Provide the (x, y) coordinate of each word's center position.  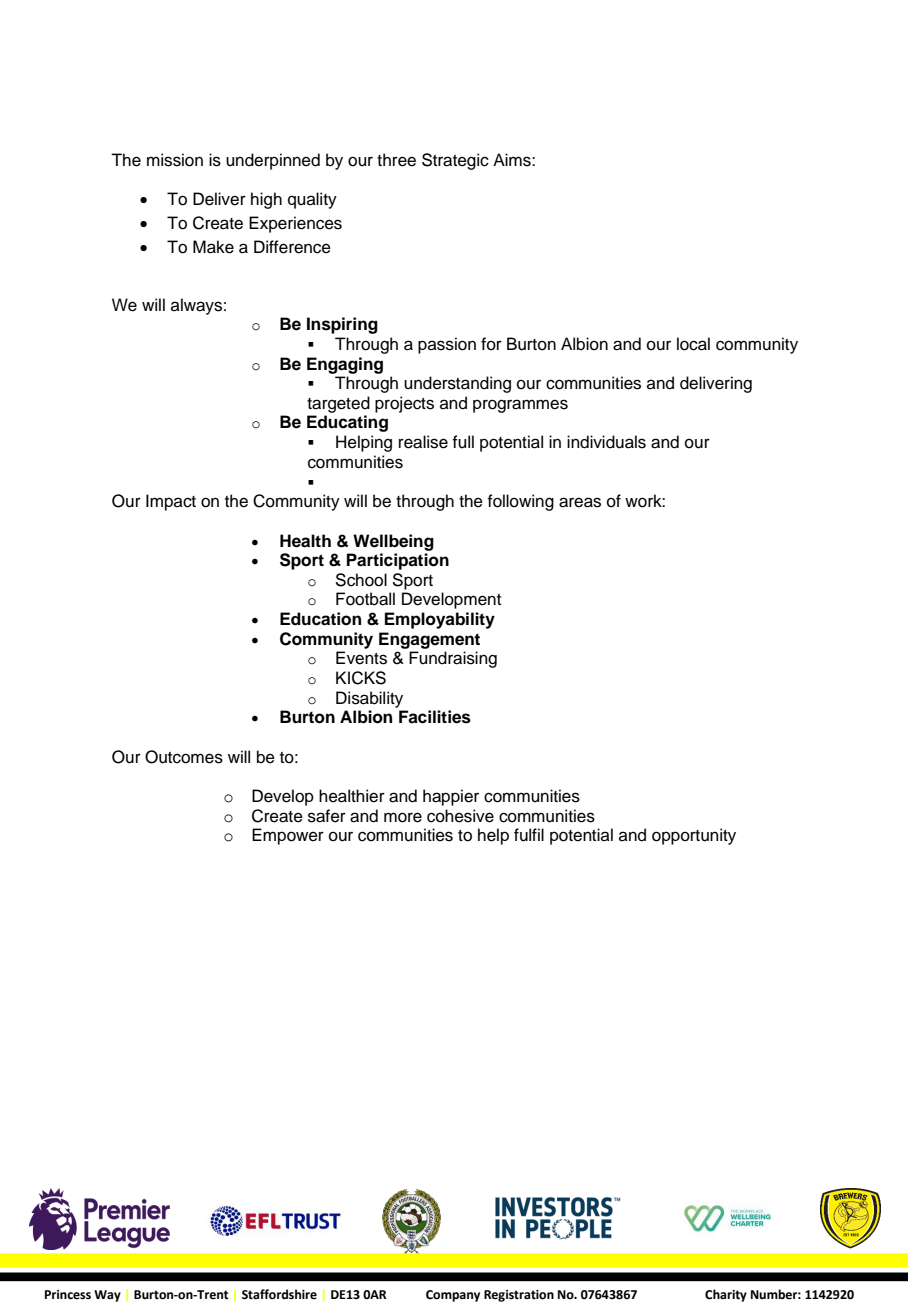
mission (175, 160)
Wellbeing (393, 542)
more (403, 817)
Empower (288, 836)
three (396, 160)
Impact (171, 502)
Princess (68, 1295)
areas (580, 502)
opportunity (694, 836)
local (693, 344)
